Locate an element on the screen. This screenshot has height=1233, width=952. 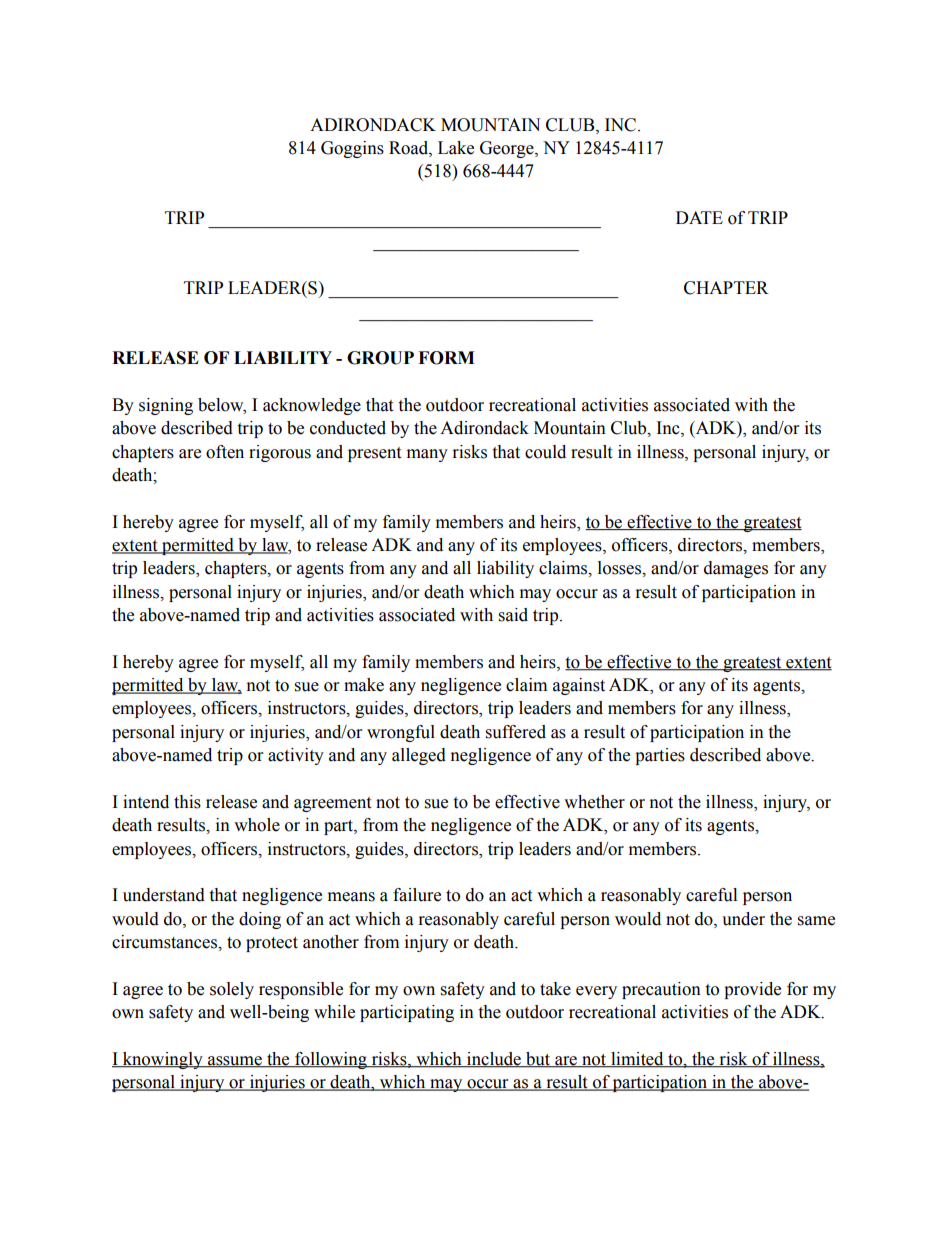
George is located at coordinates (508, 149).
